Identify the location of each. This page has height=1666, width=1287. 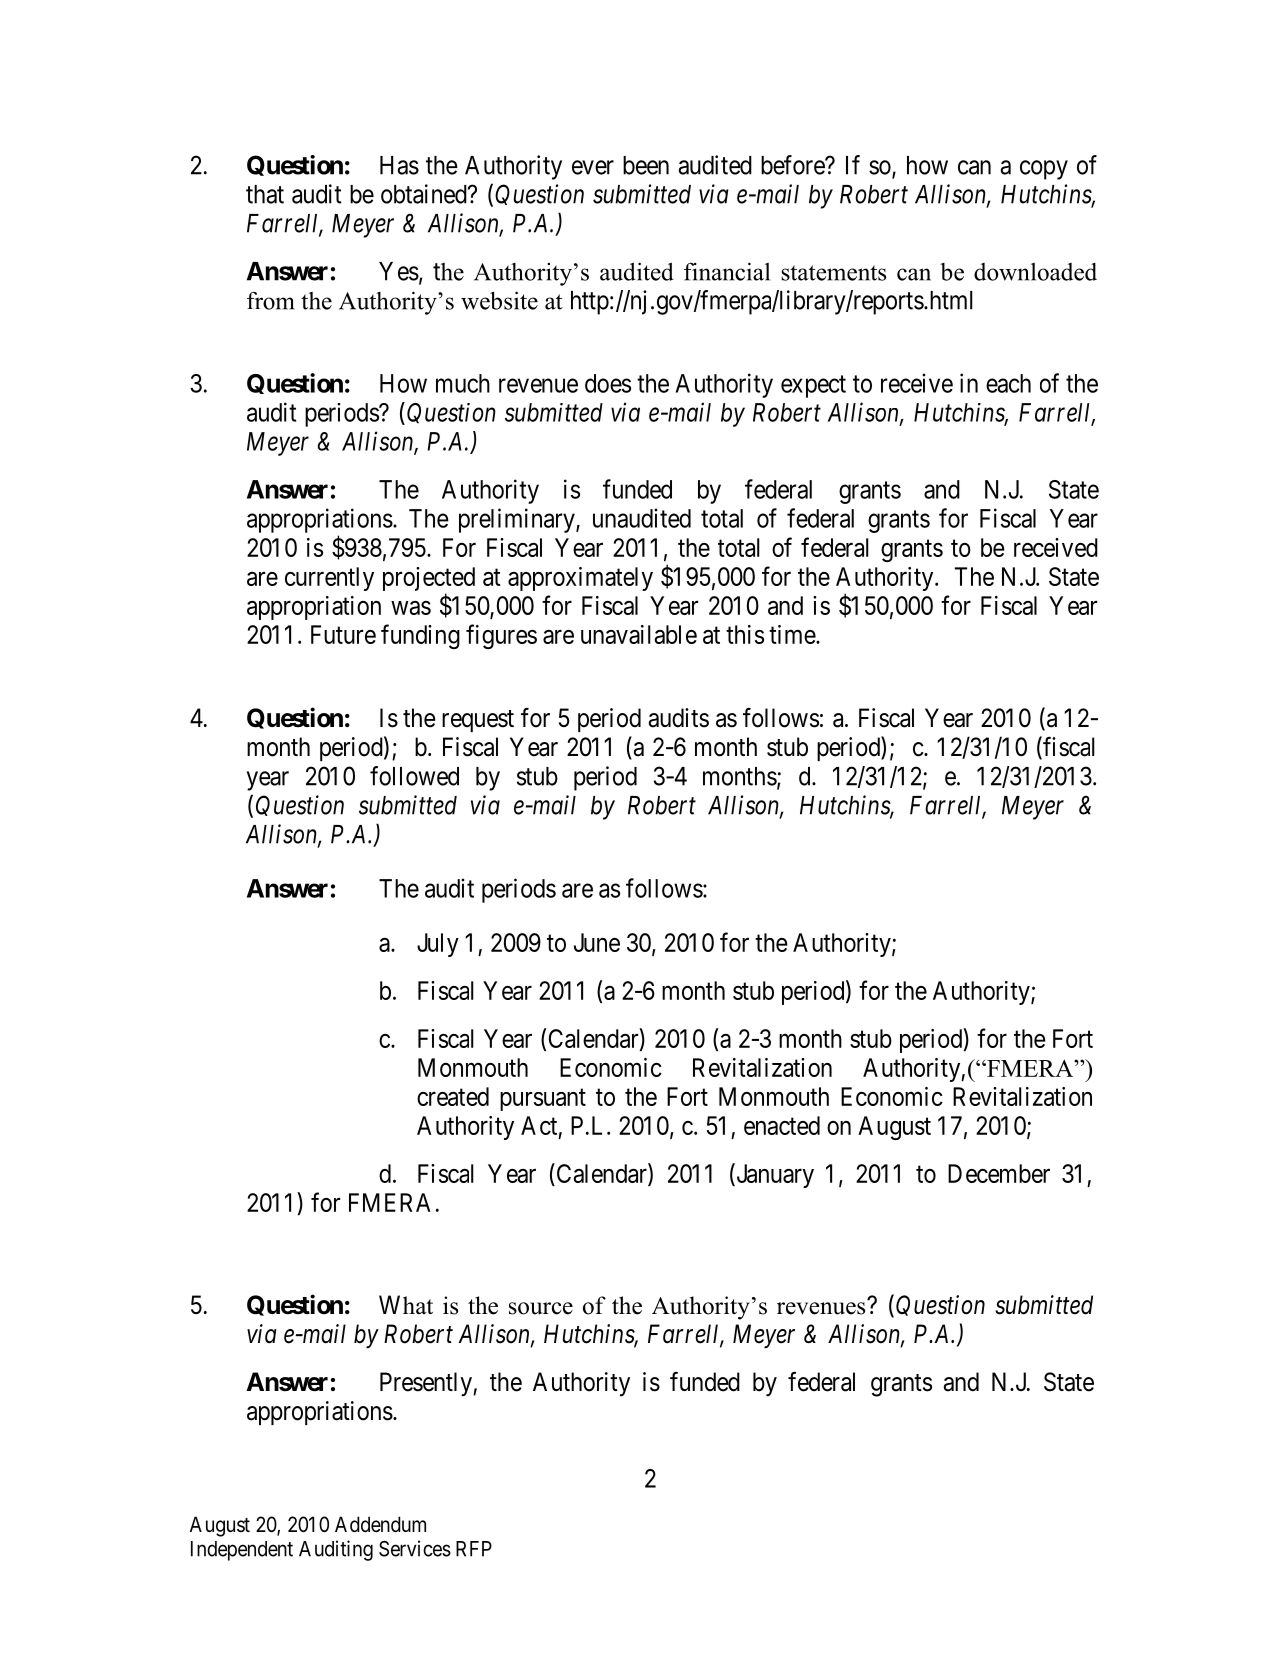
(1008, 383).
